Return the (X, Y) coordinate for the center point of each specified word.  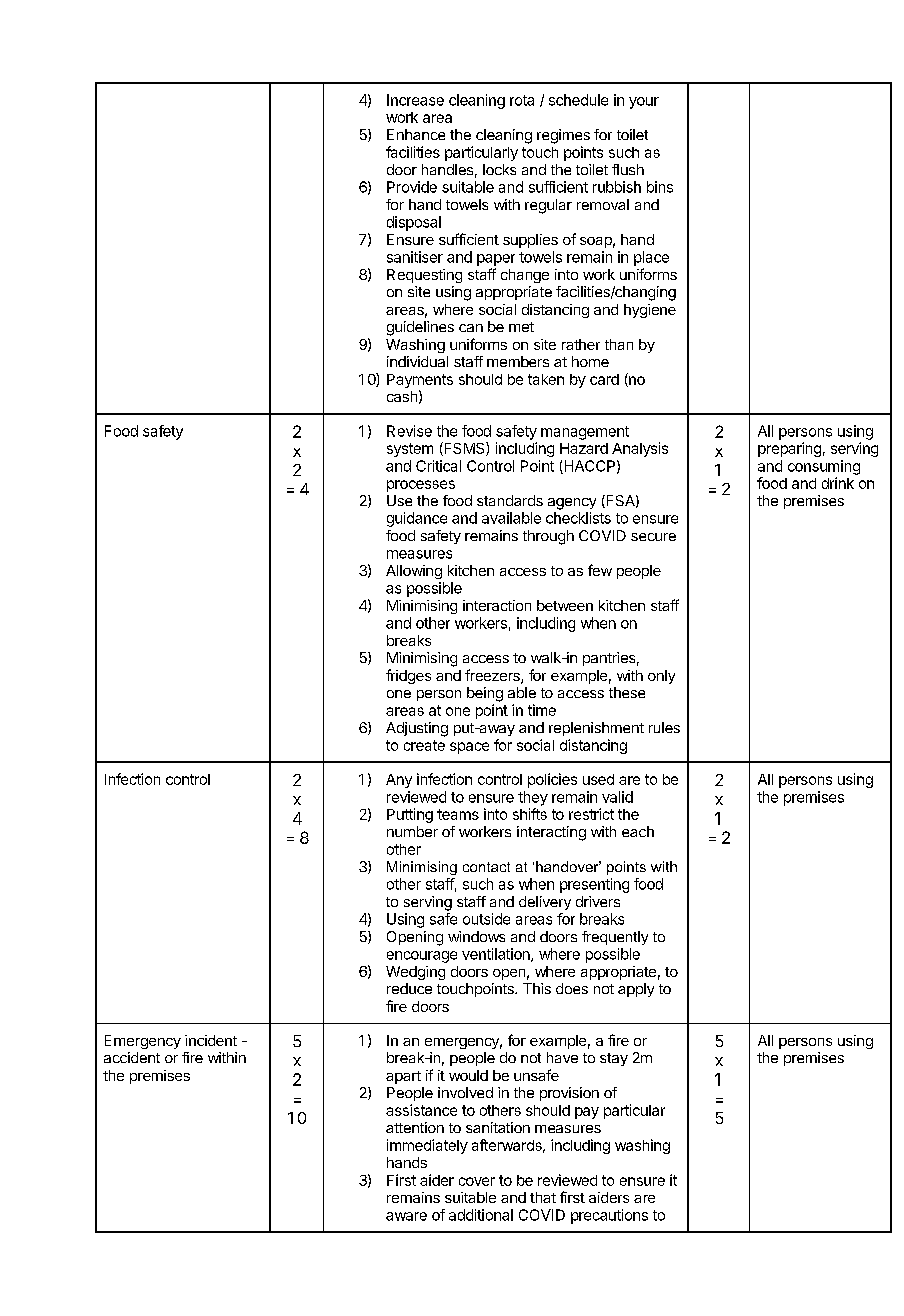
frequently (615, 938)
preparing (789, 449)
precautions (609, 1216)
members (518, 361)
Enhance (416, 134)
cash (402, 396)
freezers (493, 676)
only (661, 677)
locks (499, 169)
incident (211, 1040)
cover (477, 1181)
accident (132, 1057)
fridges (408, 676)
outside (486, 919)
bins (660, 187)
